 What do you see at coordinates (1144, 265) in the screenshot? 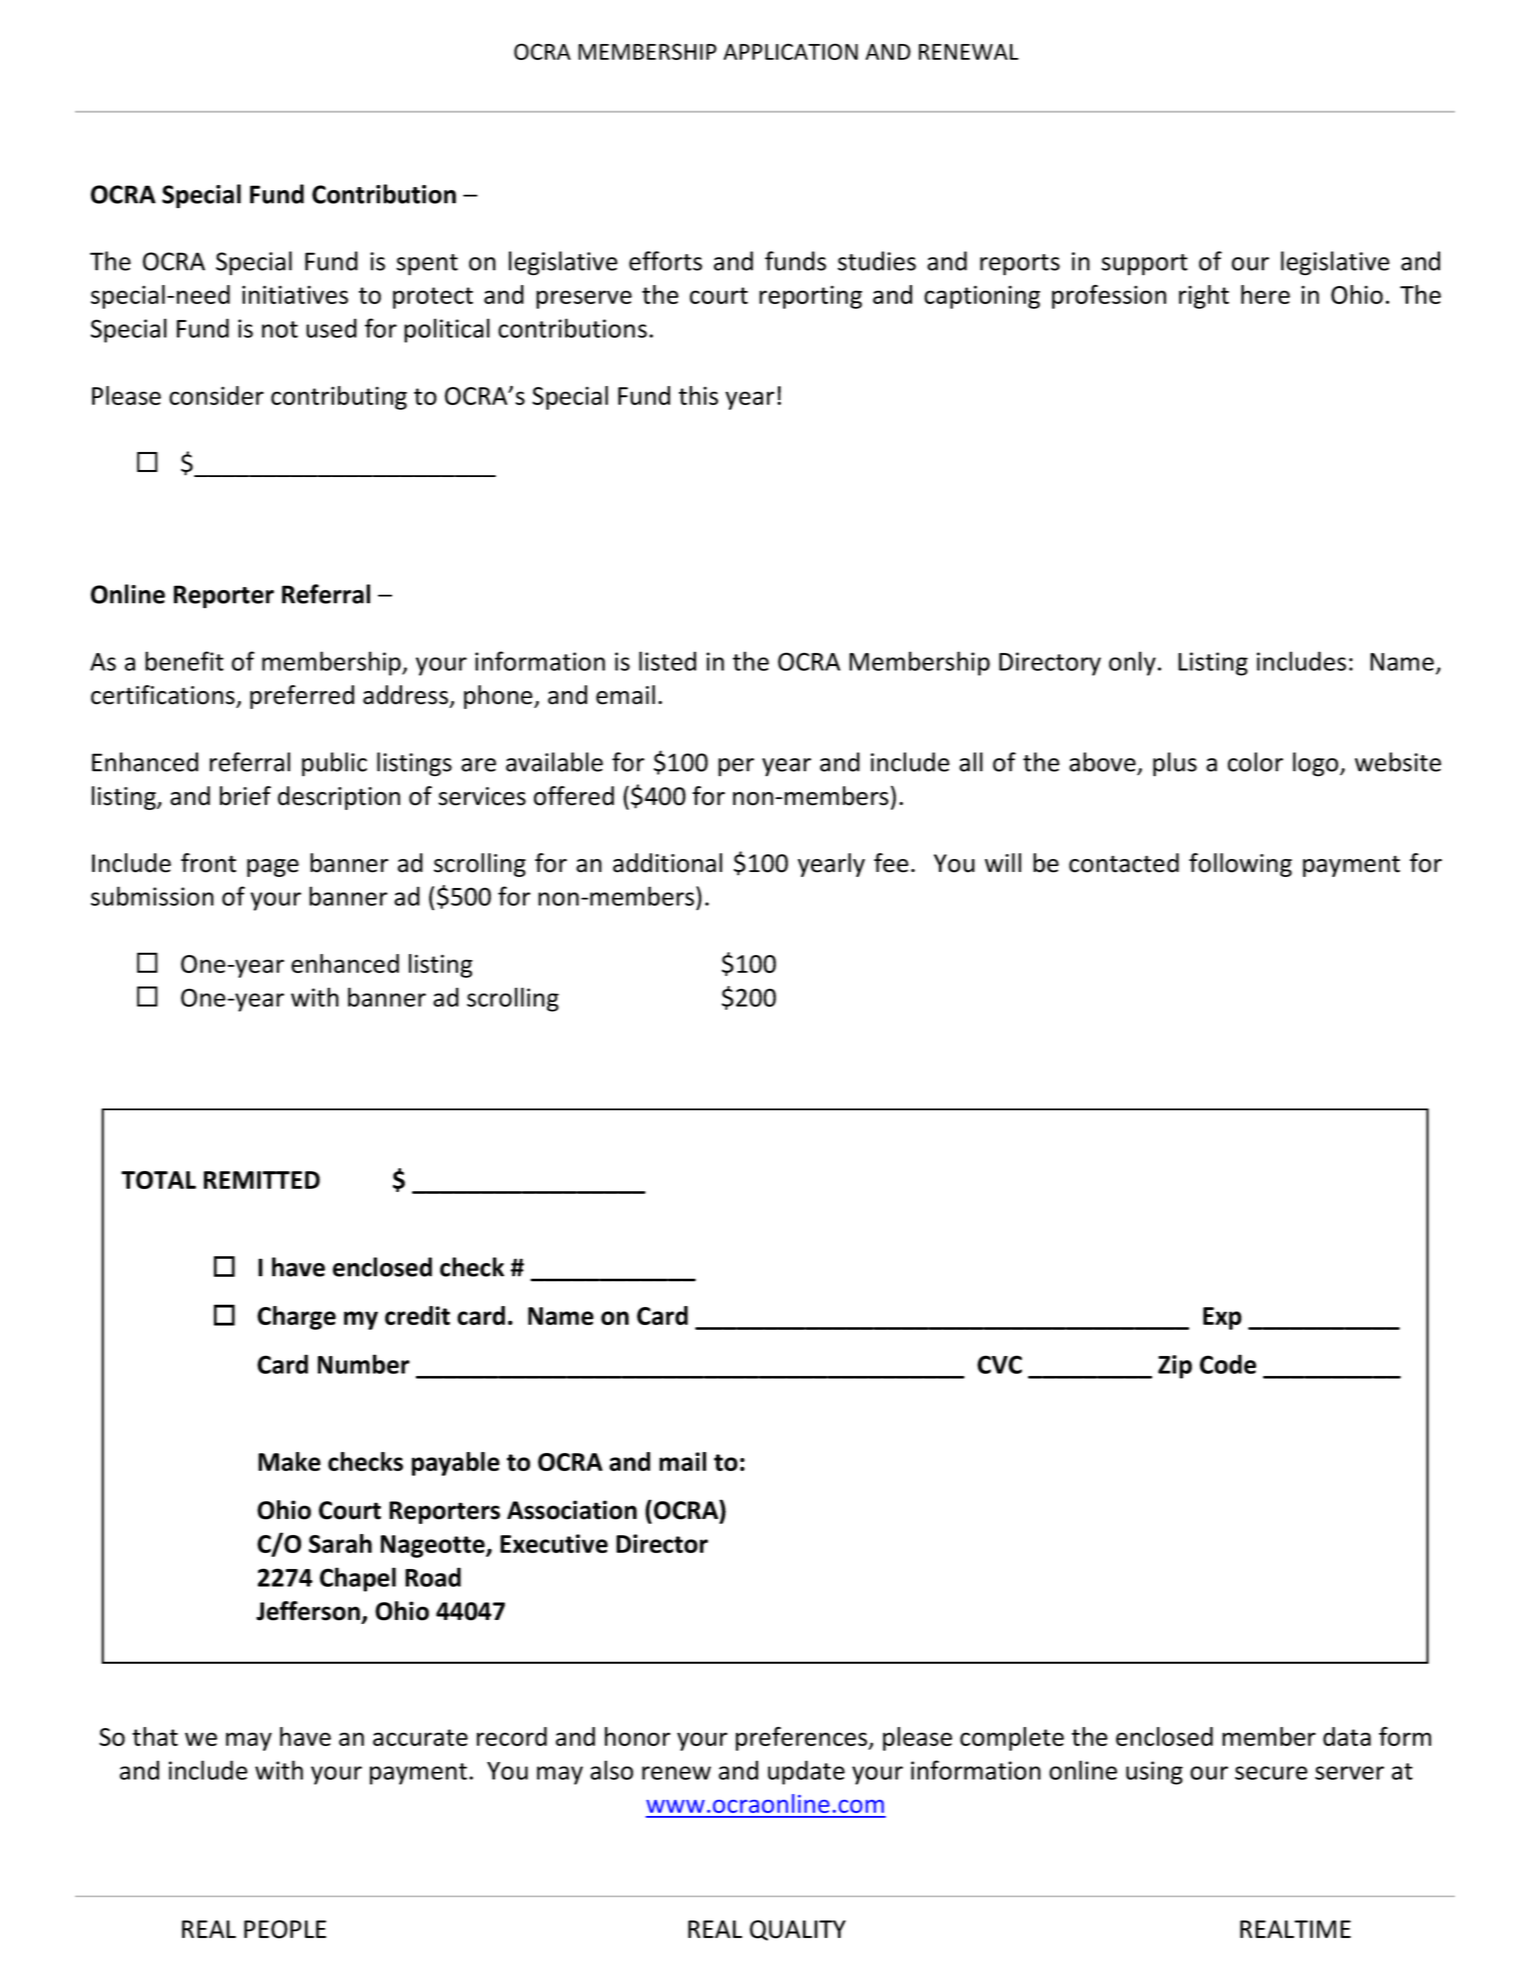
I see `support` at bounding box center [1144, 265].
